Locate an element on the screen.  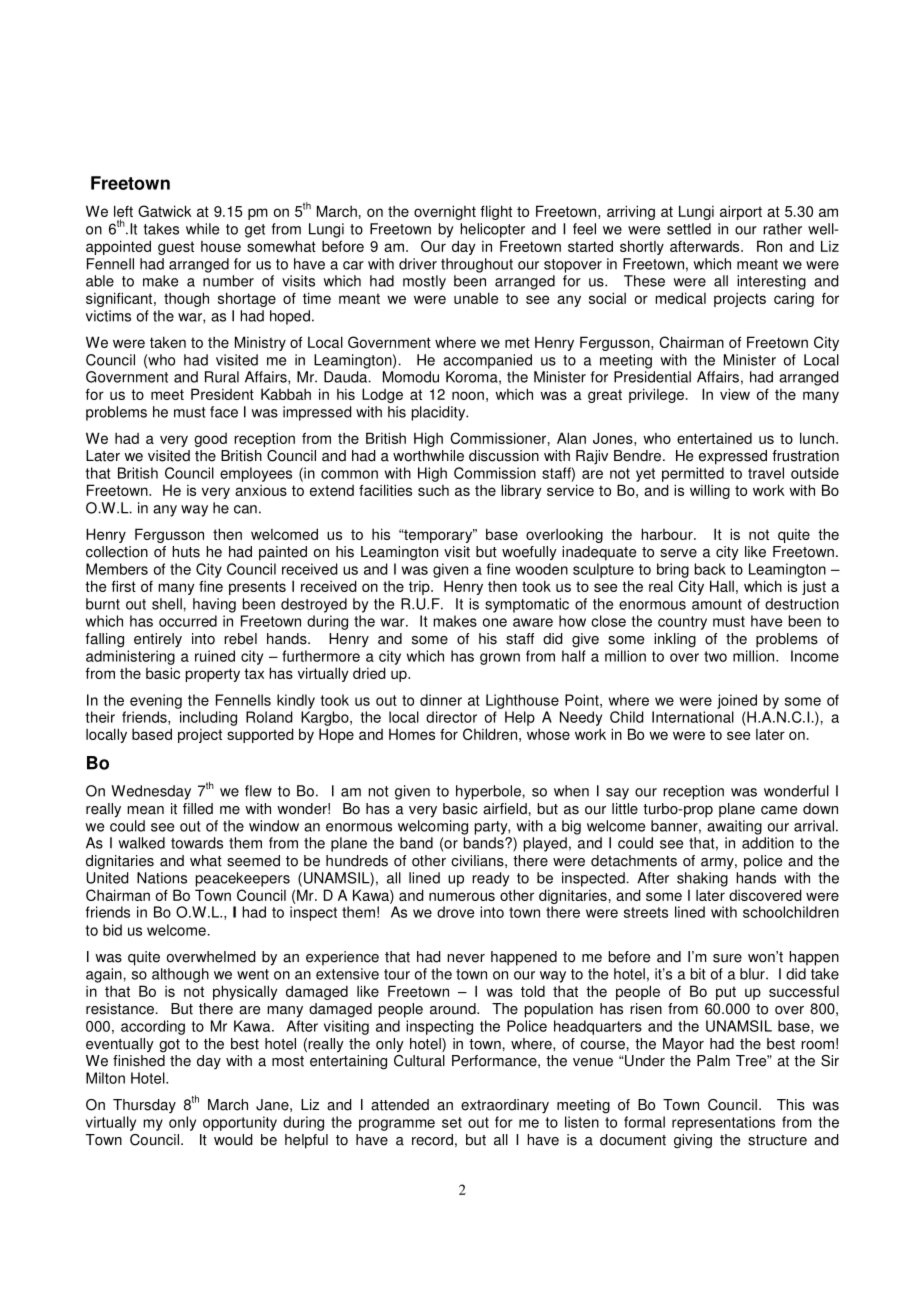
joined is located at coordinates (737, 701).
